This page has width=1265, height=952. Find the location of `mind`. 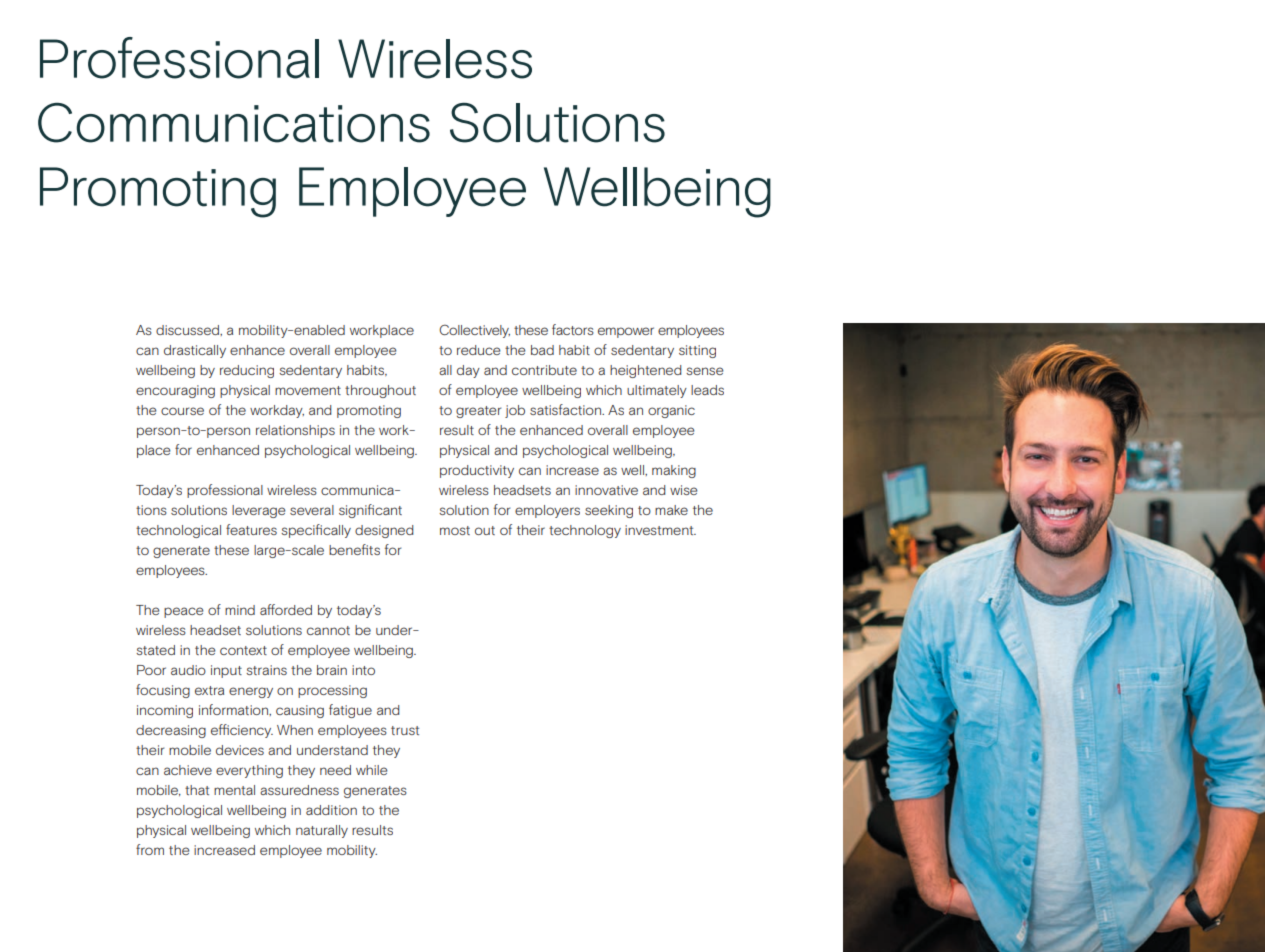

mind is located at coordinates (240, 610).
